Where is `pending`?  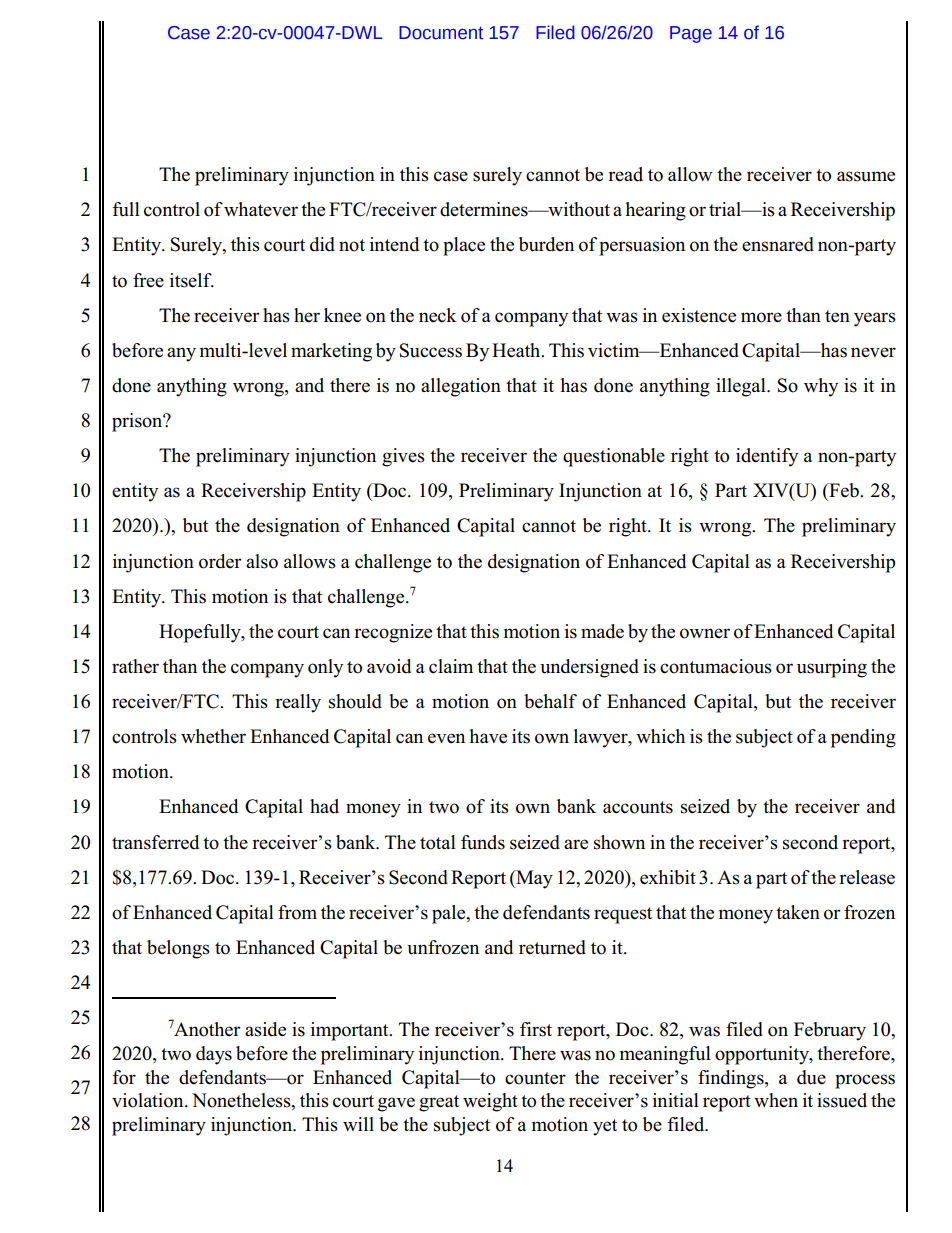
pending is located at coordinates (863, 738).
